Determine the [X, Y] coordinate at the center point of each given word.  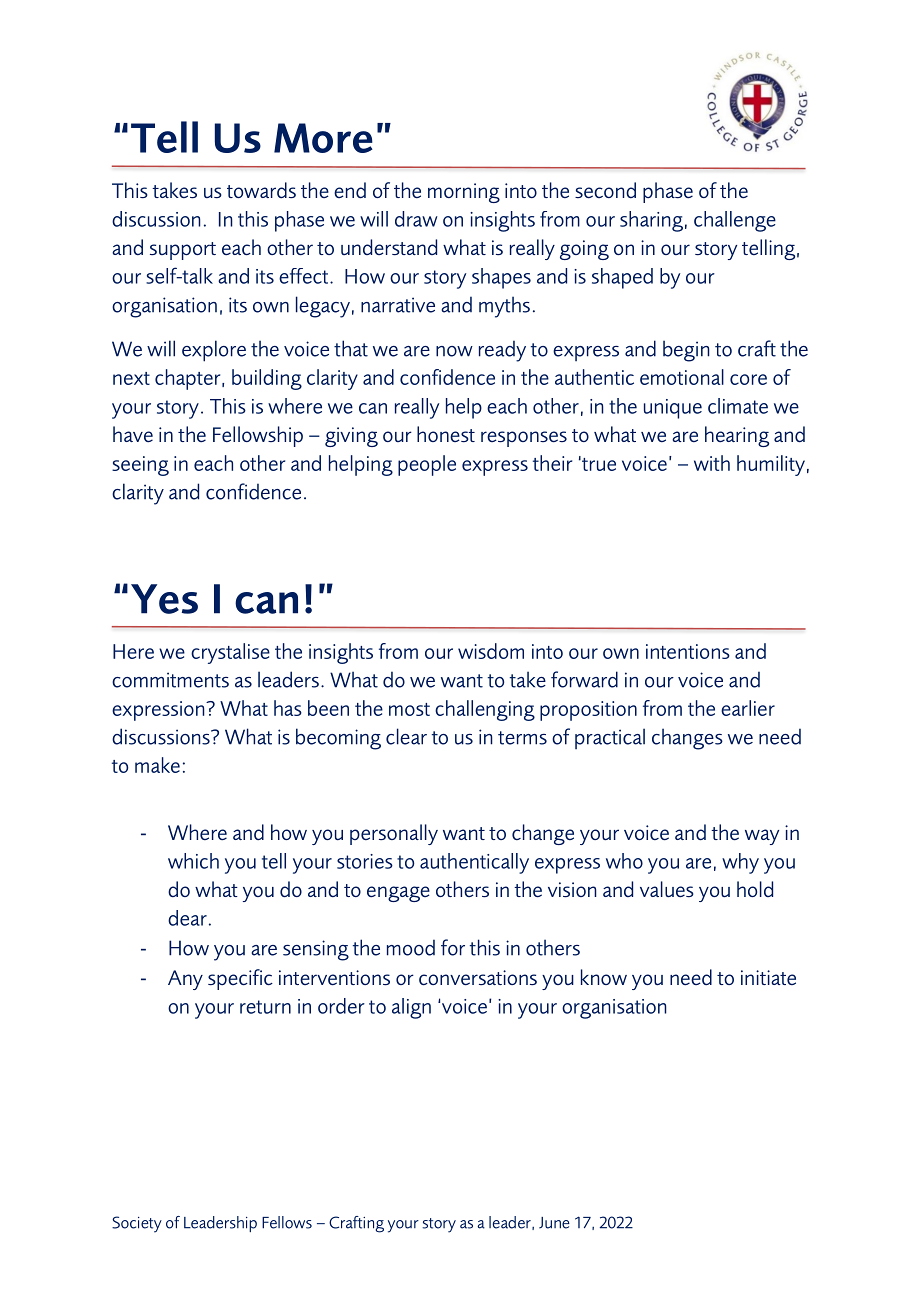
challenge [735, 221]
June [554, 1223]
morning [464, 193]
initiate [768, 977]
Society [137, 1224]
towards [261, 190]
